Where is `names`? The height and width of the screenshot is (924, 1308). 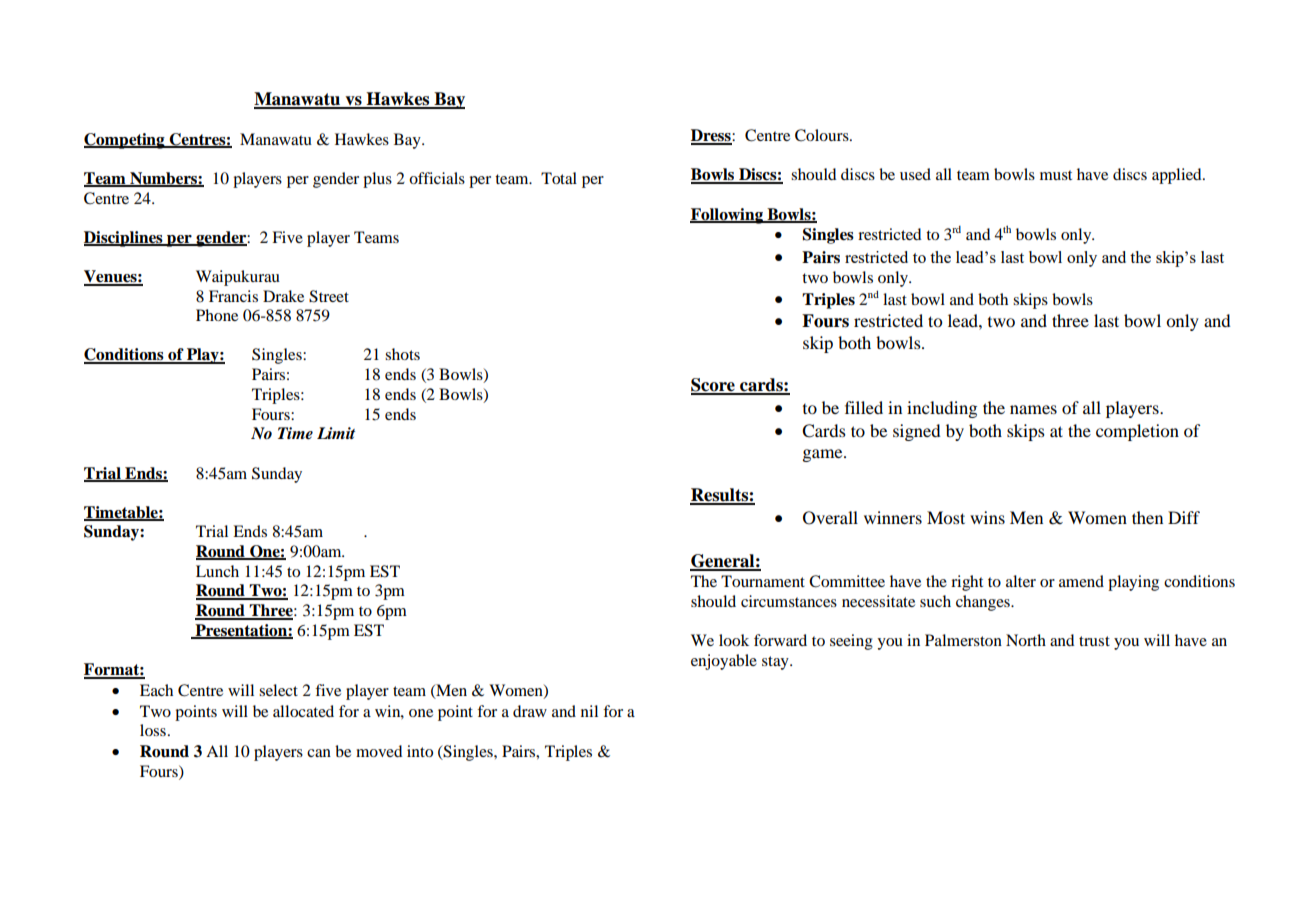 names is located at coordinates (1033, 409).
